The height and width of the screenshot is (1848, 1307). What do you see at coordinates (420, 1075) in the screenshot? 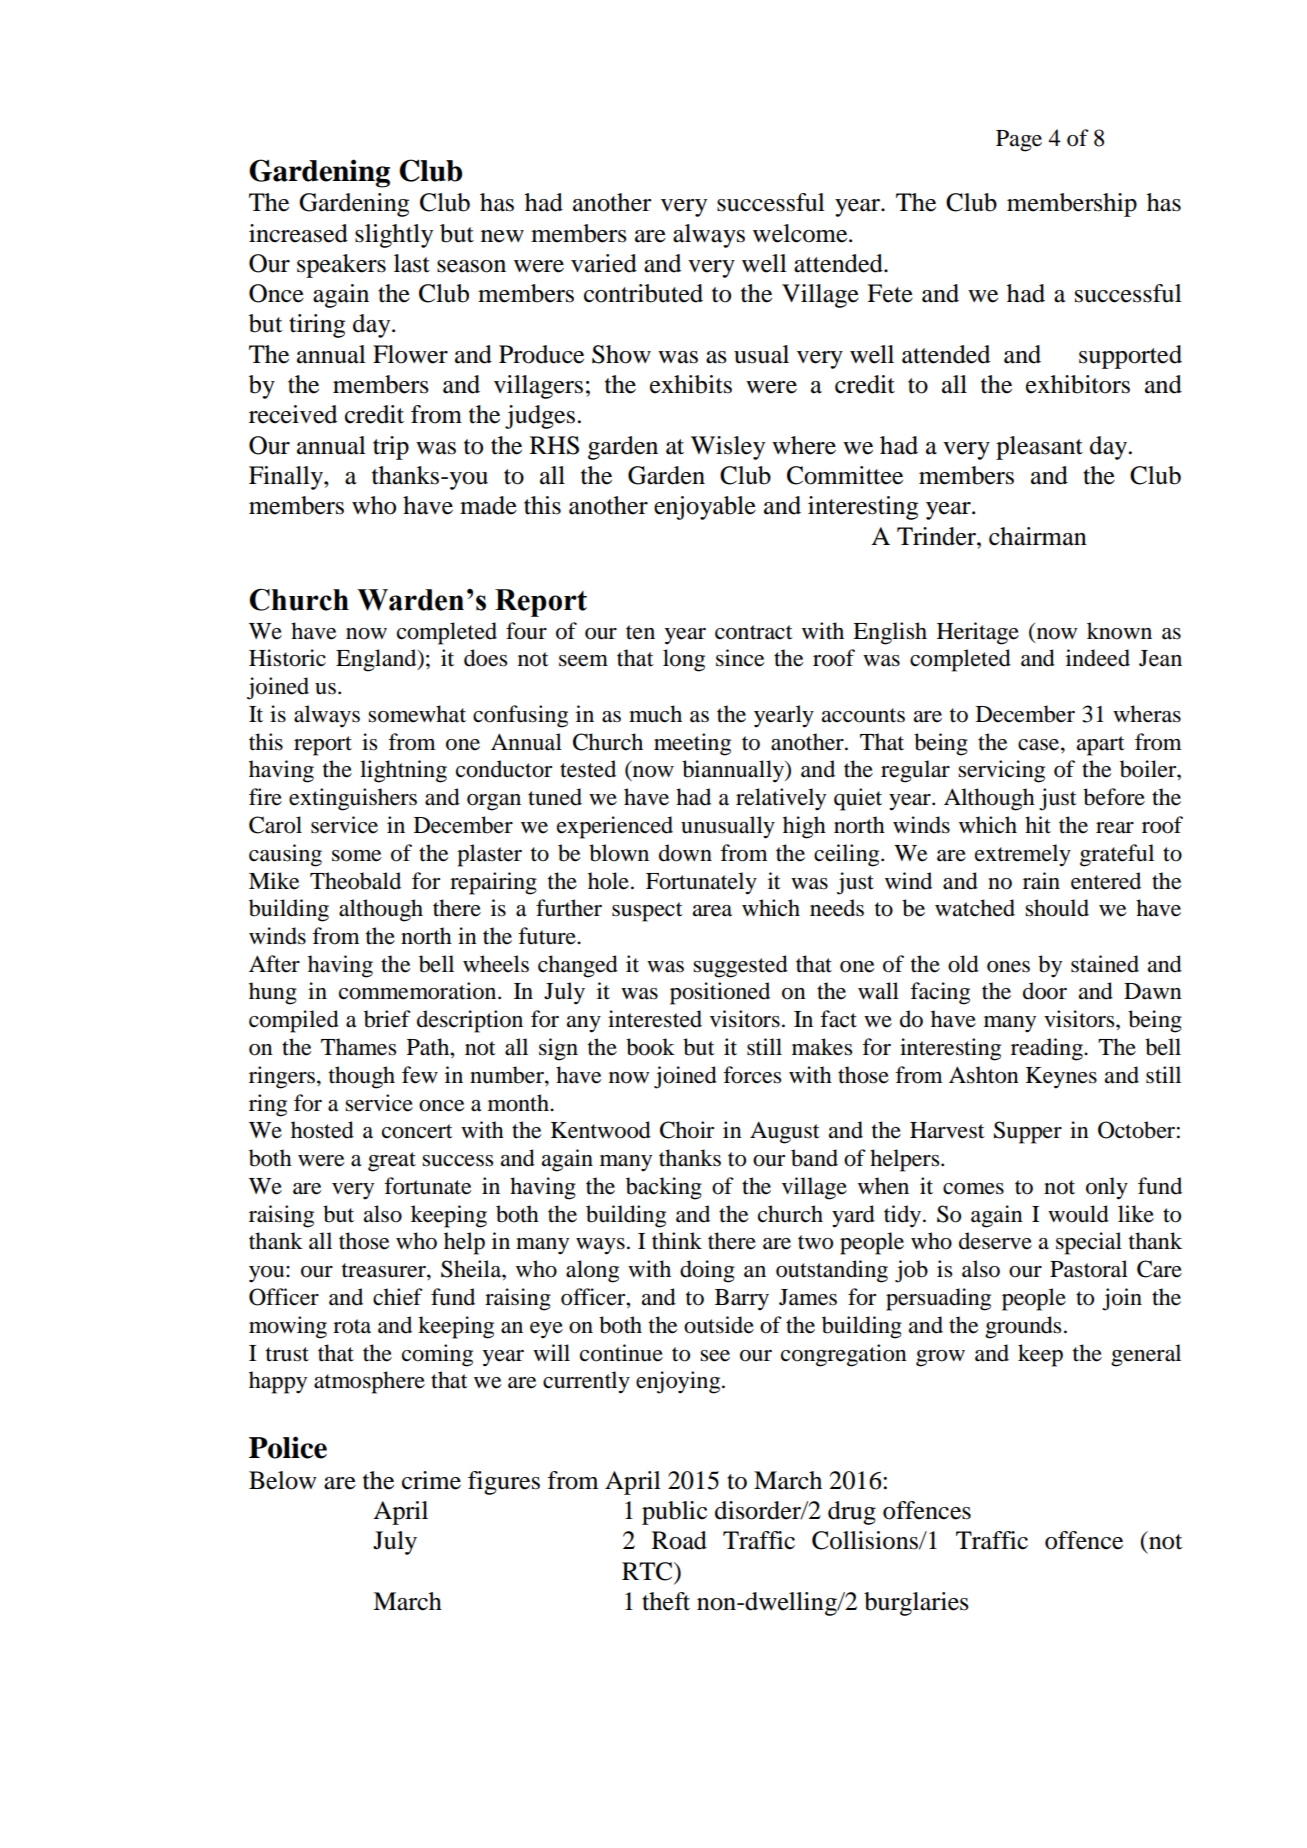
I see `few` at bounding box center [420, 1075].
